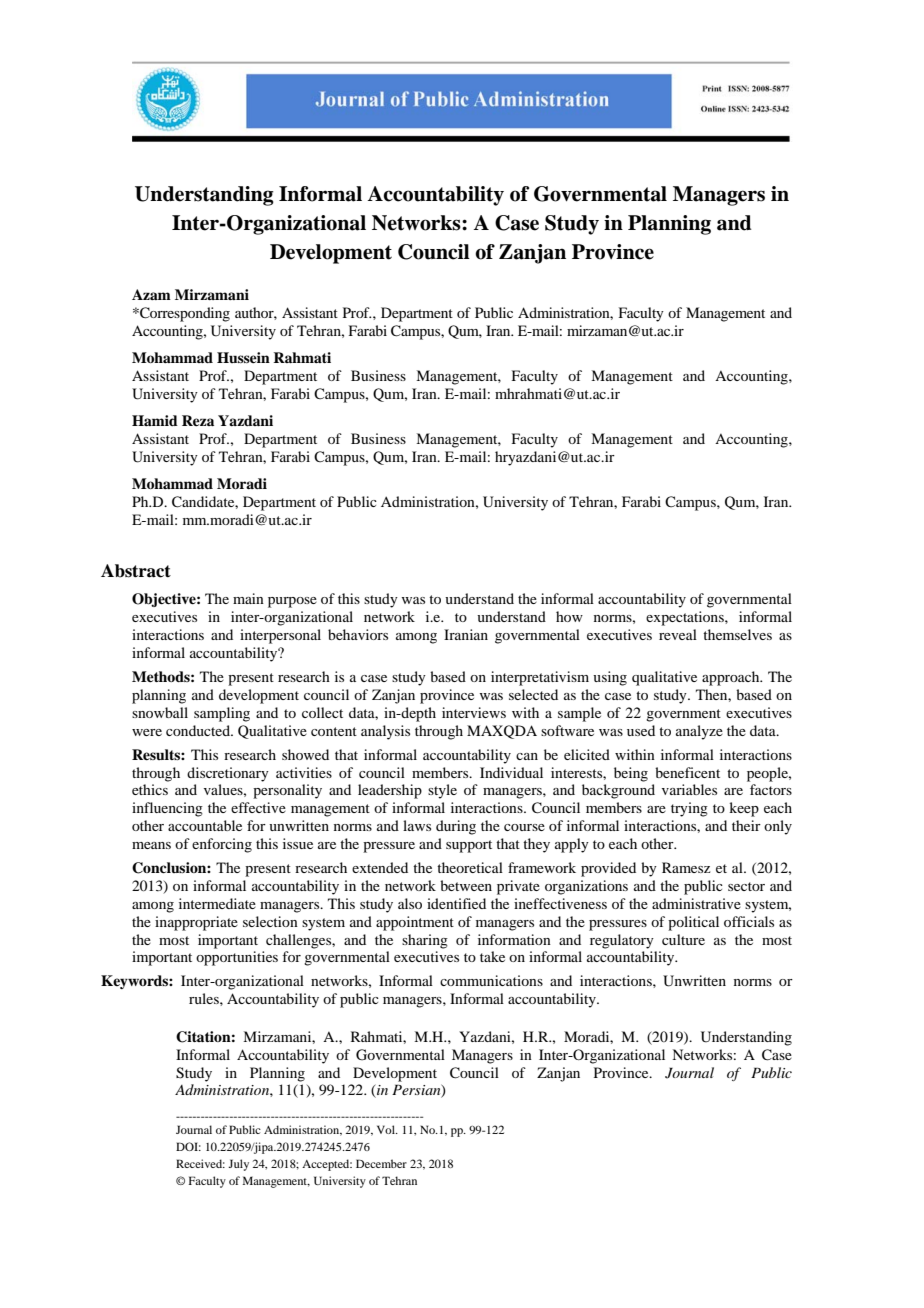  What do you see at coordinates (238, 1165) in the screenshot?
I see `July` at bounding box center [238, 1165].
